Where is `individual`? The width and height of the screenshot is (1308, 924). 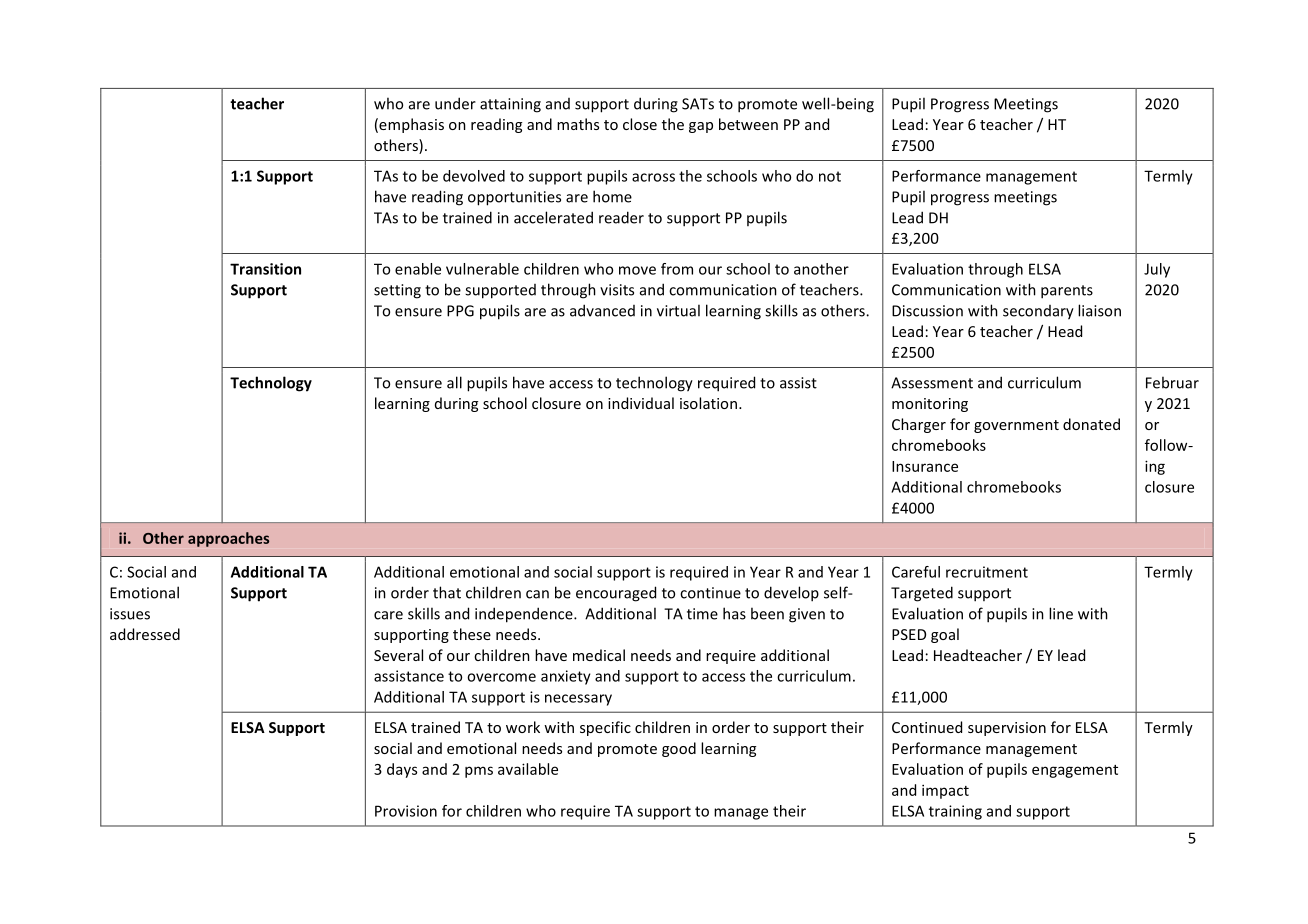
individual is located at coordinates (641, 403).
